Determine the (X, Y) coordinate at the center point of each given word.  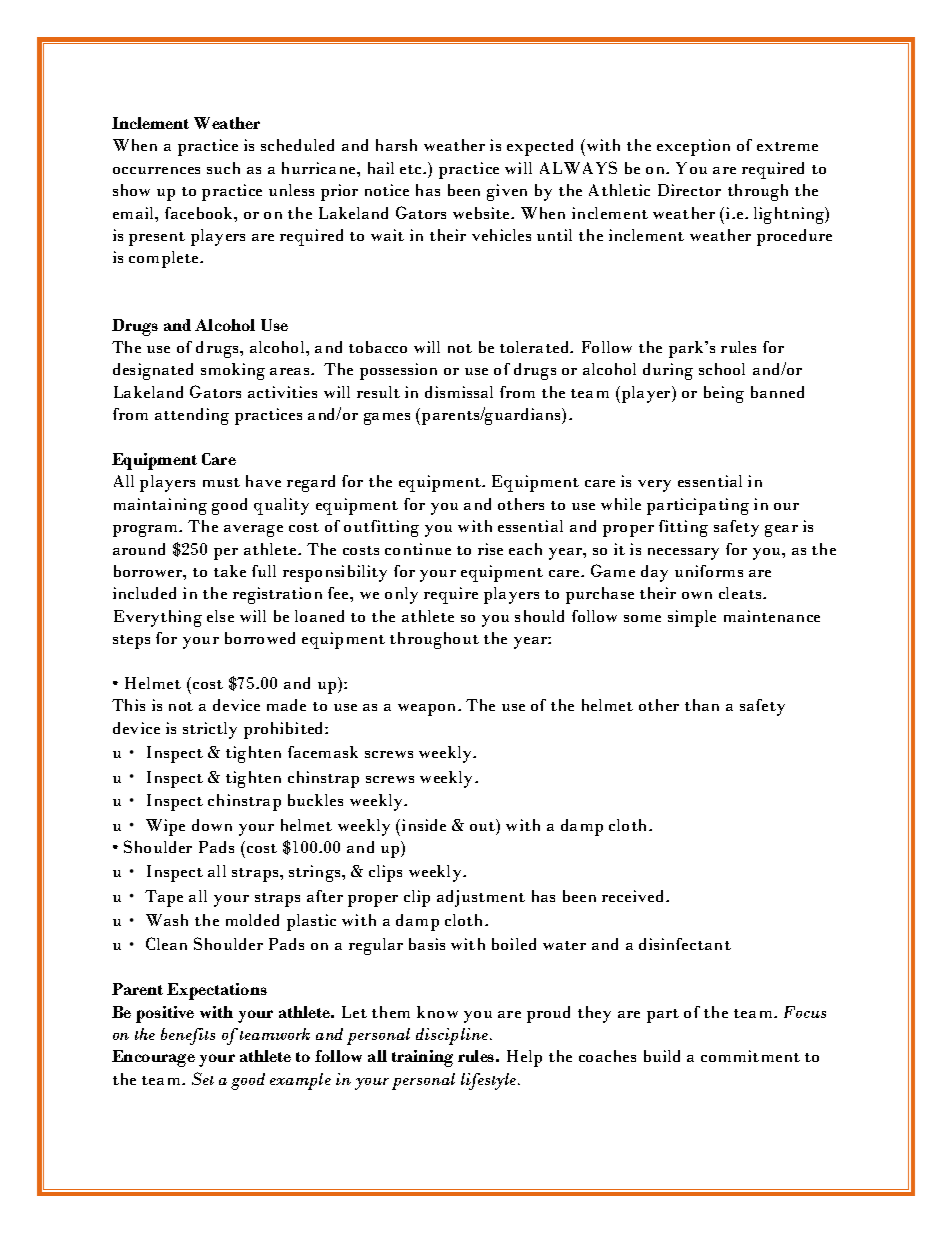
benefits (188, 1036)
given (507, 192)
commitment (750, 1056)
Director (689, 190)
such (223, 168)
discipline (453, 1036)
